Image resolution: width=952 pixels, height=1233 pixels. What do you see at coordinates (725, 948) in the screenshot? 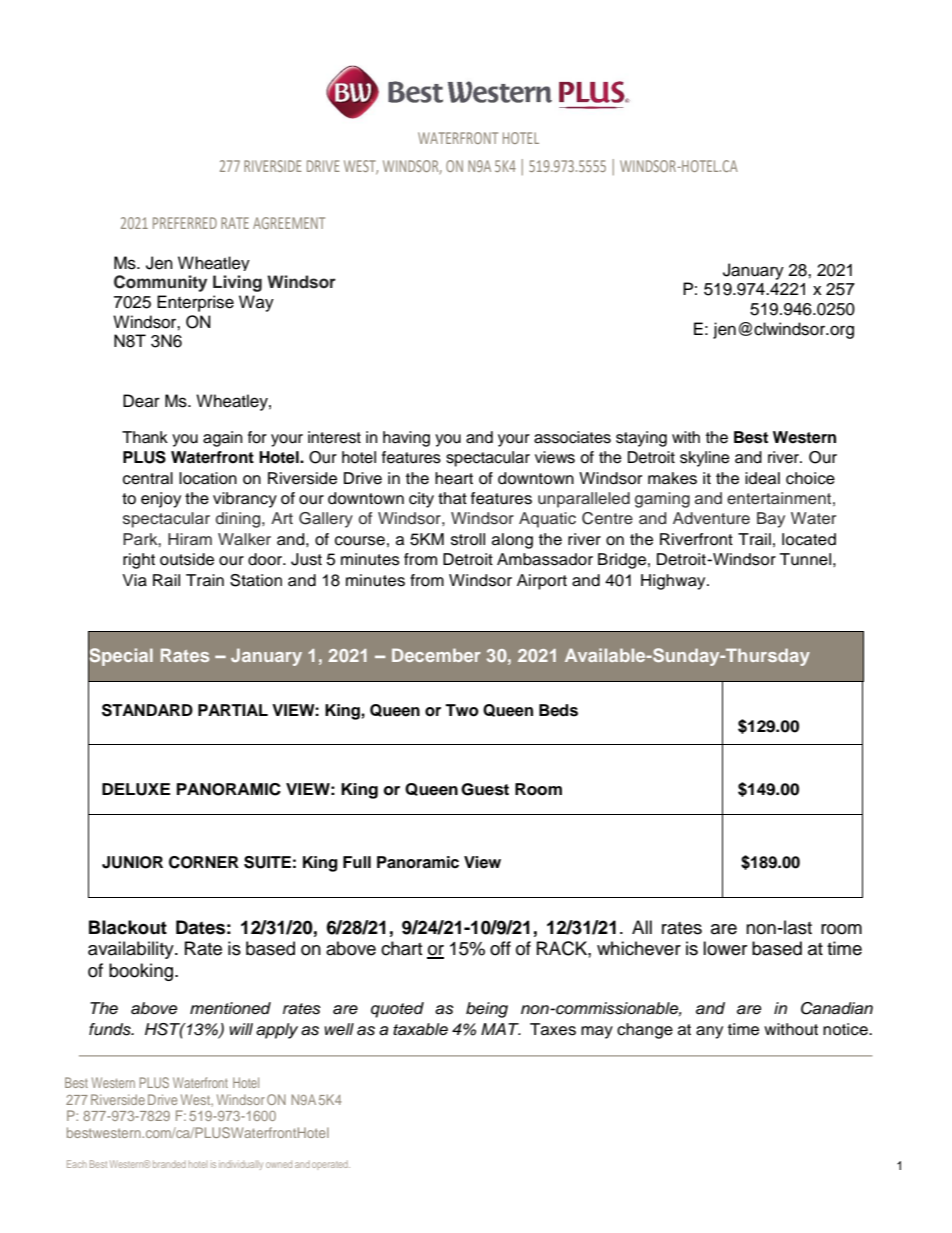
I see `lower` at bounding box center [725, 948].
